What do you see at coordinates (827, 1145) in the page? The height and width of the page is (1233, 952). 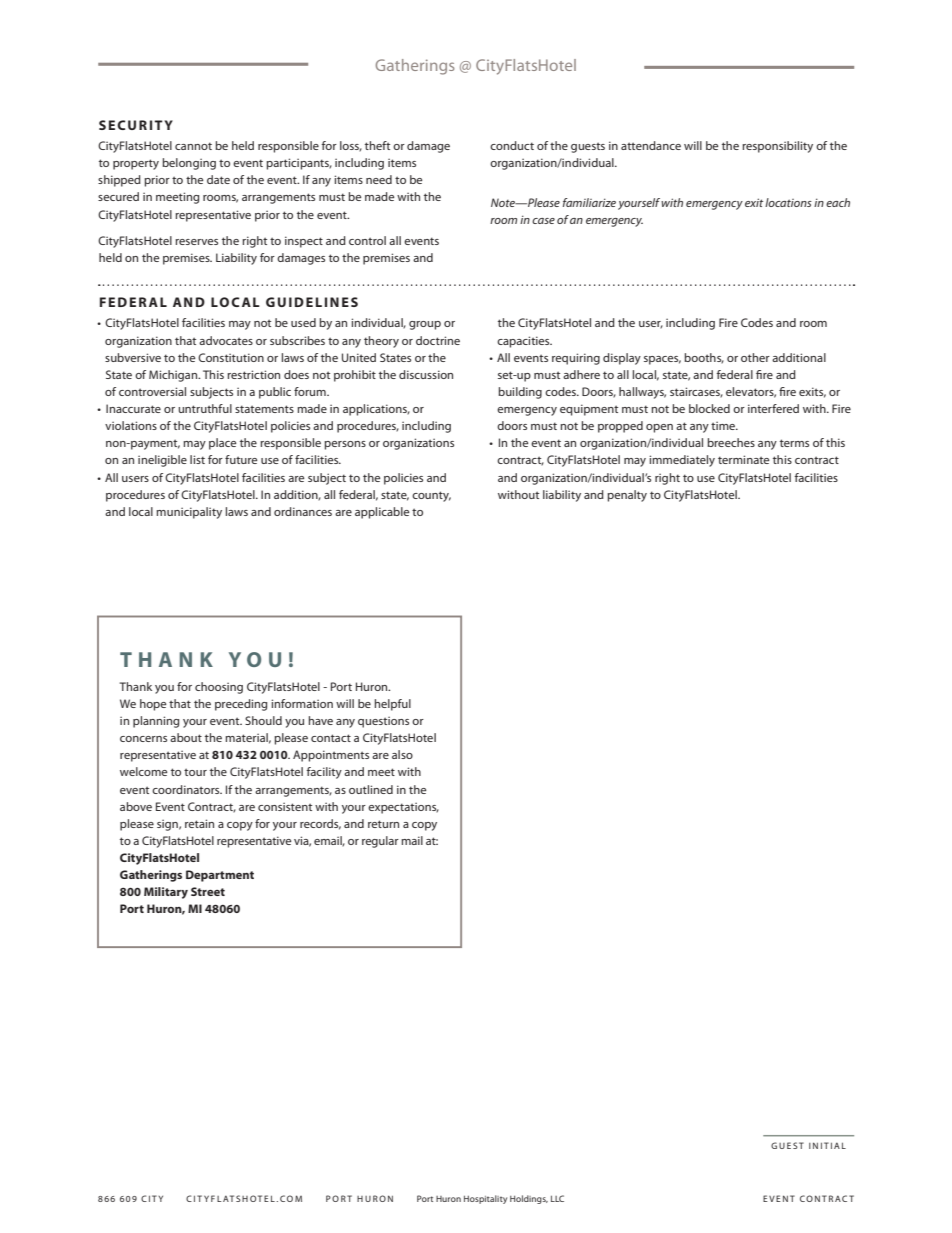 I see `INITIAL` at bounding box center [827, 1145].
